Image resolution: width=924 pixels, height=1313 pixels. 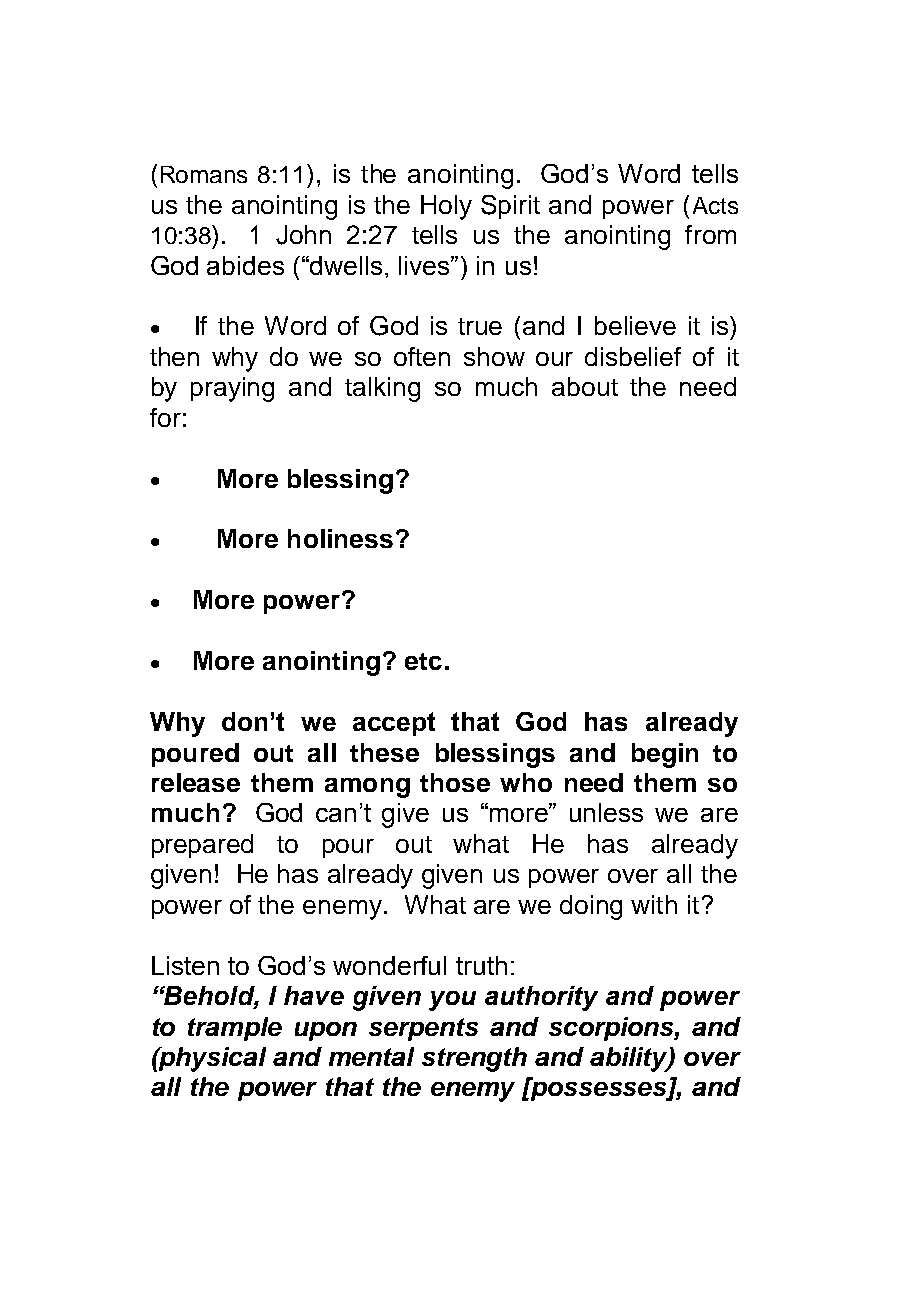 I want to click on release, so click(x=196, y=782).
